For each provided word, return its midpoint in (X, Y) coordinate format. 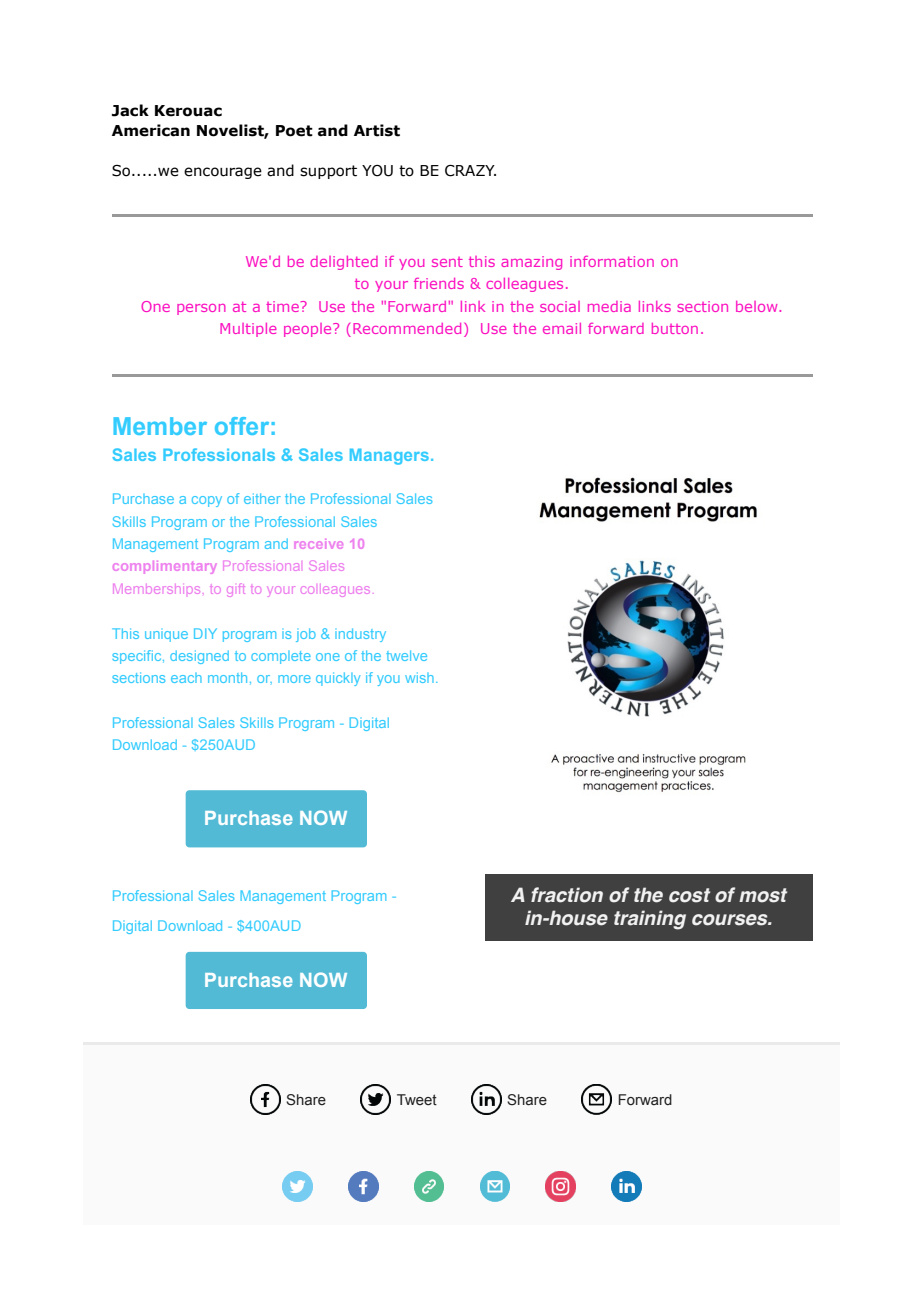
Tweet (417, 1100)
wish (419, 677)
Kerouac (188, 111)
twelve (406, 655)
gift (236, 591)
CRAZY (470, 171)
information (612, 261)
